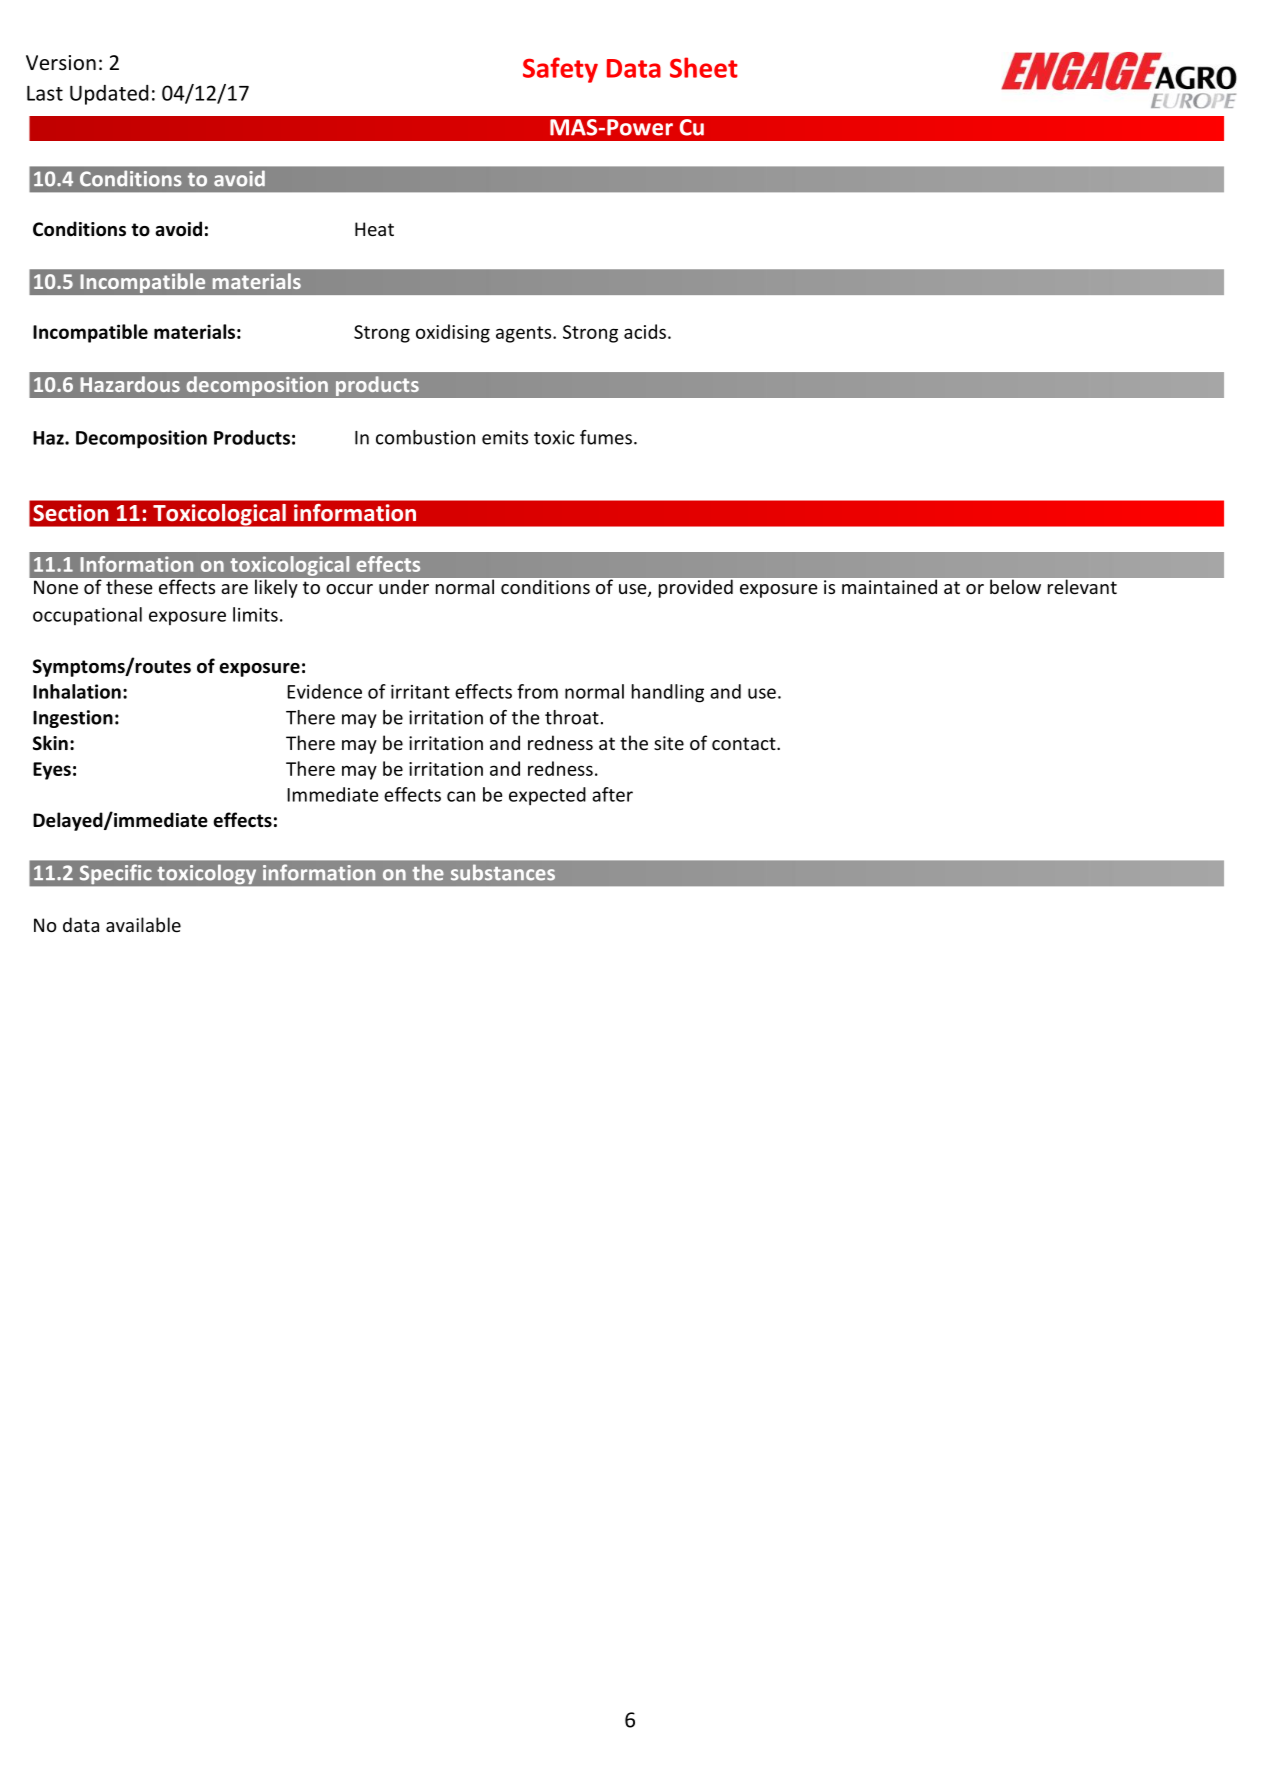  I want to click on below, so click(1015, 587).
